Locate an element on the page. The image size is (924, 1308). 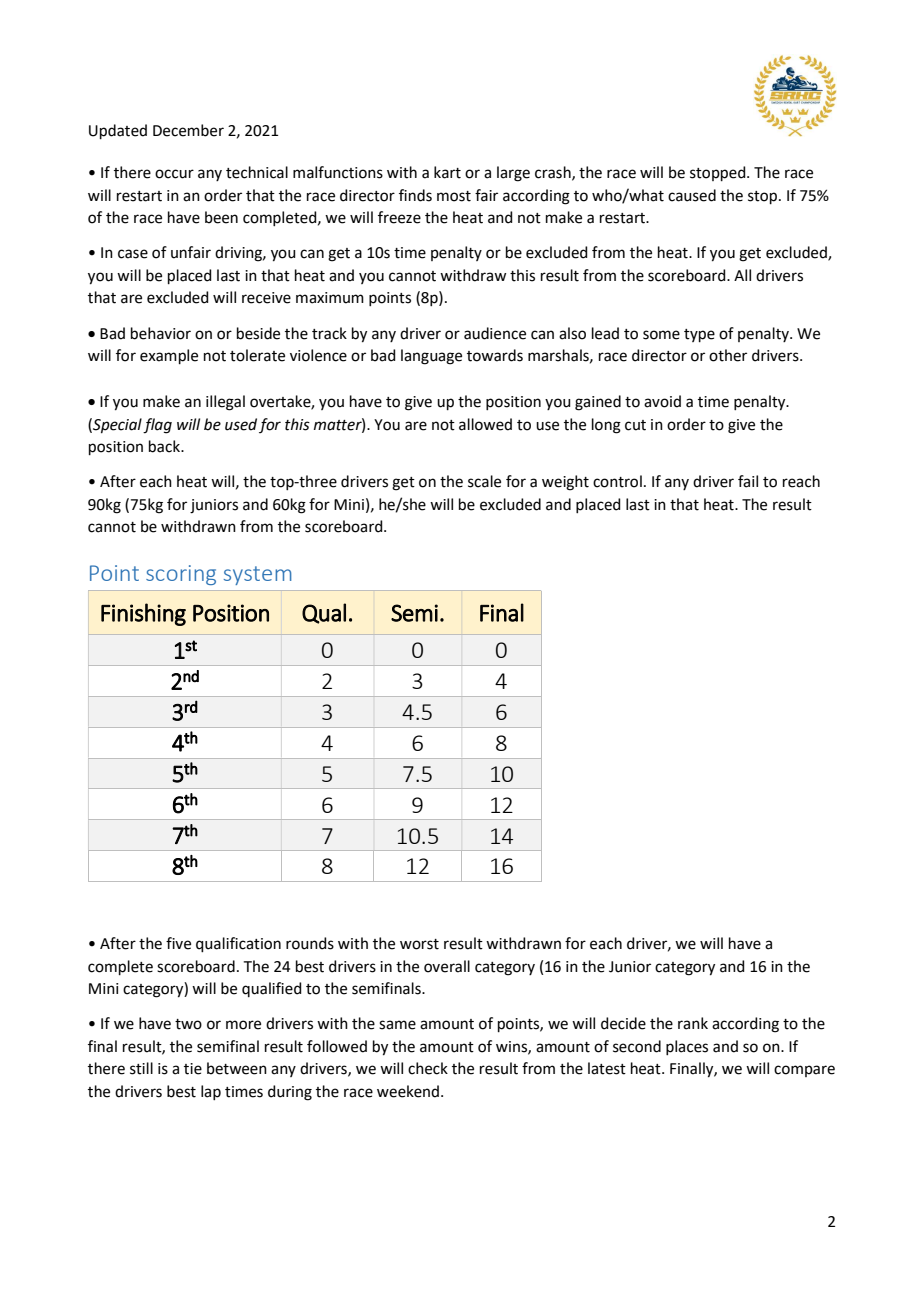
fail is located at coordinates (748, 481).
